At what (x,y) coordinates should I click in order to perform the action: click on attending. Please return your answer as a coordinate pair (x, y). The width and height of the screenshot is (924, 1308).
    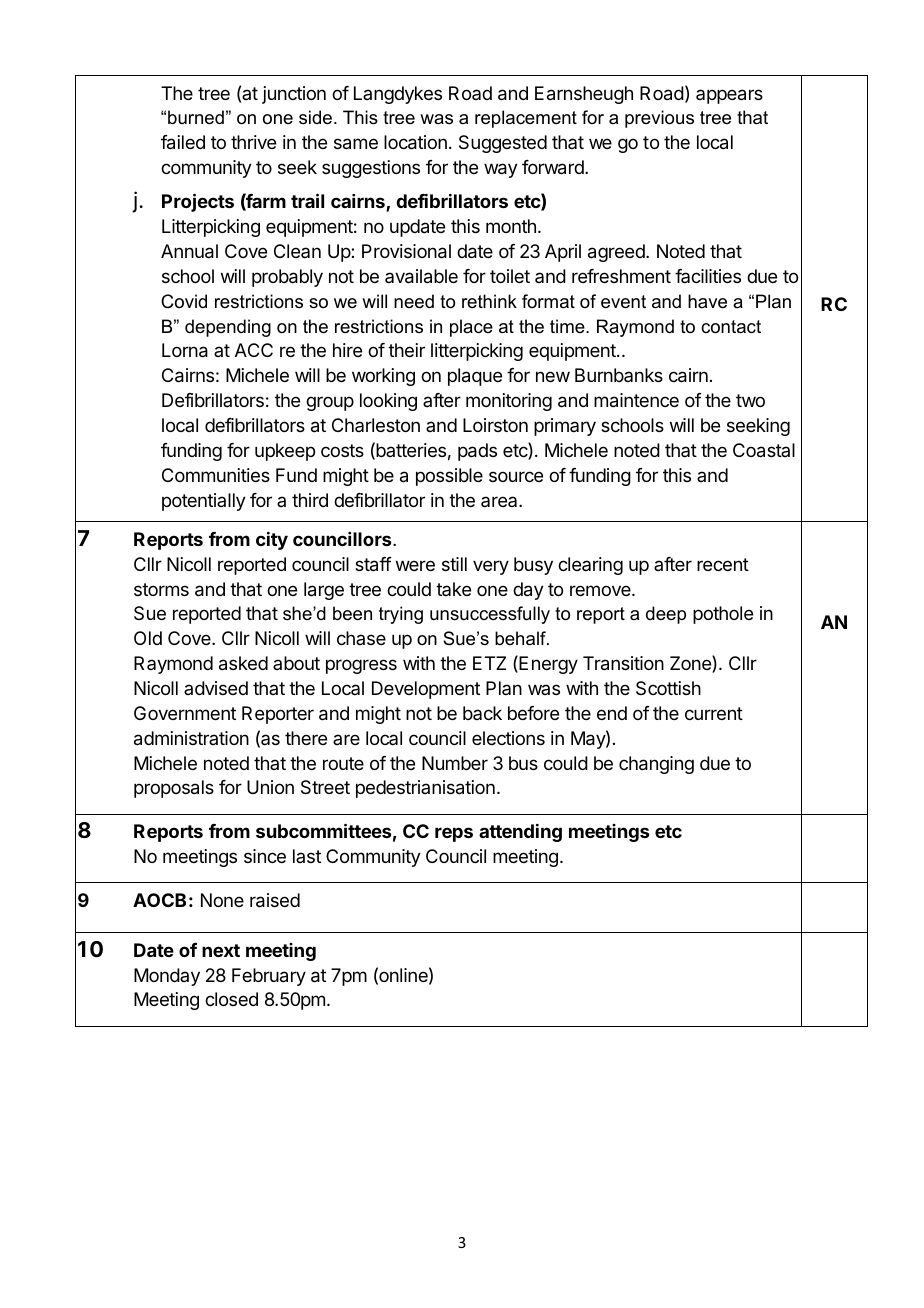
    Looking at the image, I should click on (520, 833).
